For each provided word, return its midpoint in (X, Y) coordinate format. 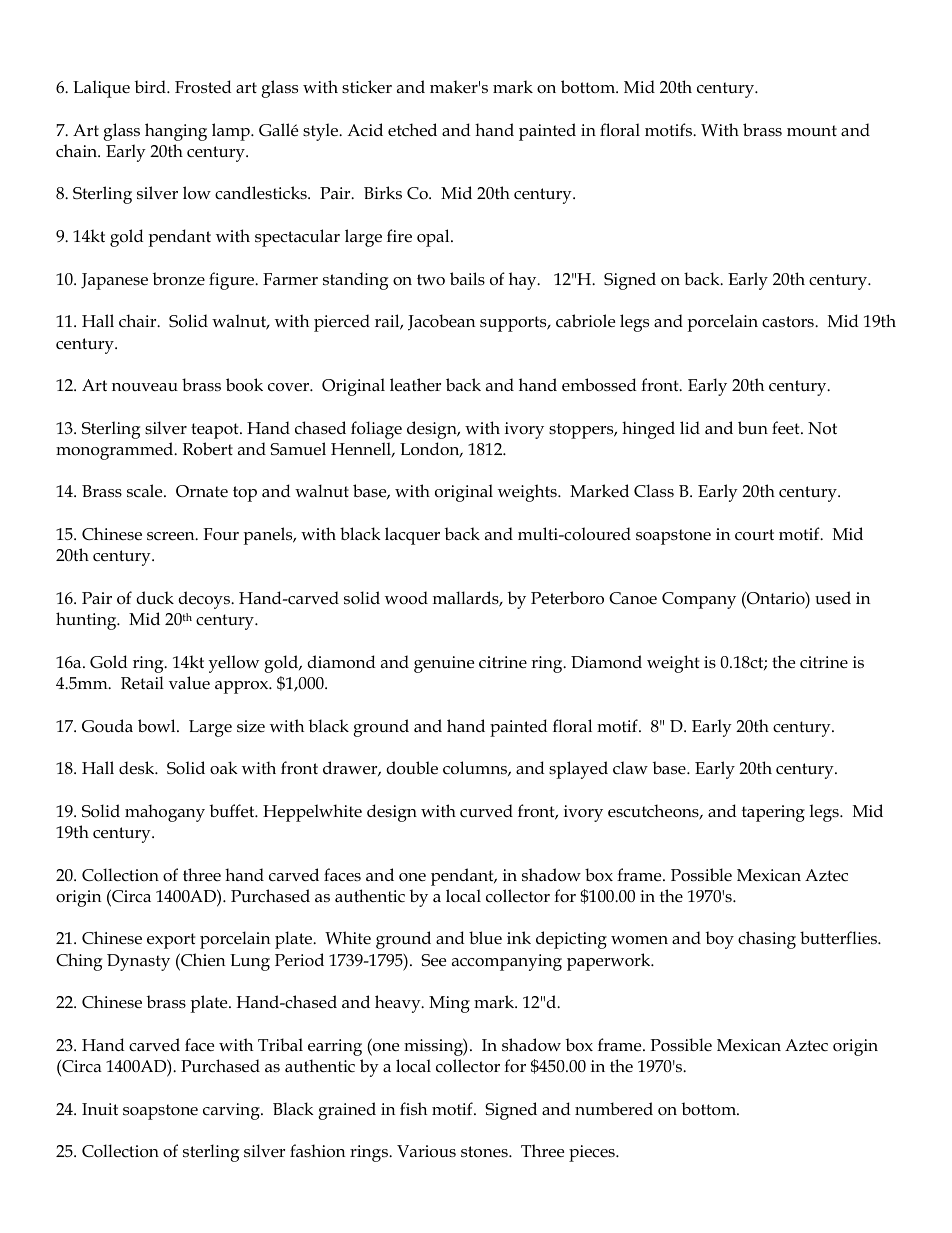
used (833, 598)
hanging (176, 132)
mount (812, 130)
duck (155, 598)
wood (406, 598)
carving (232, 1111)
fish (413, 1109)
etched (412, 130)
